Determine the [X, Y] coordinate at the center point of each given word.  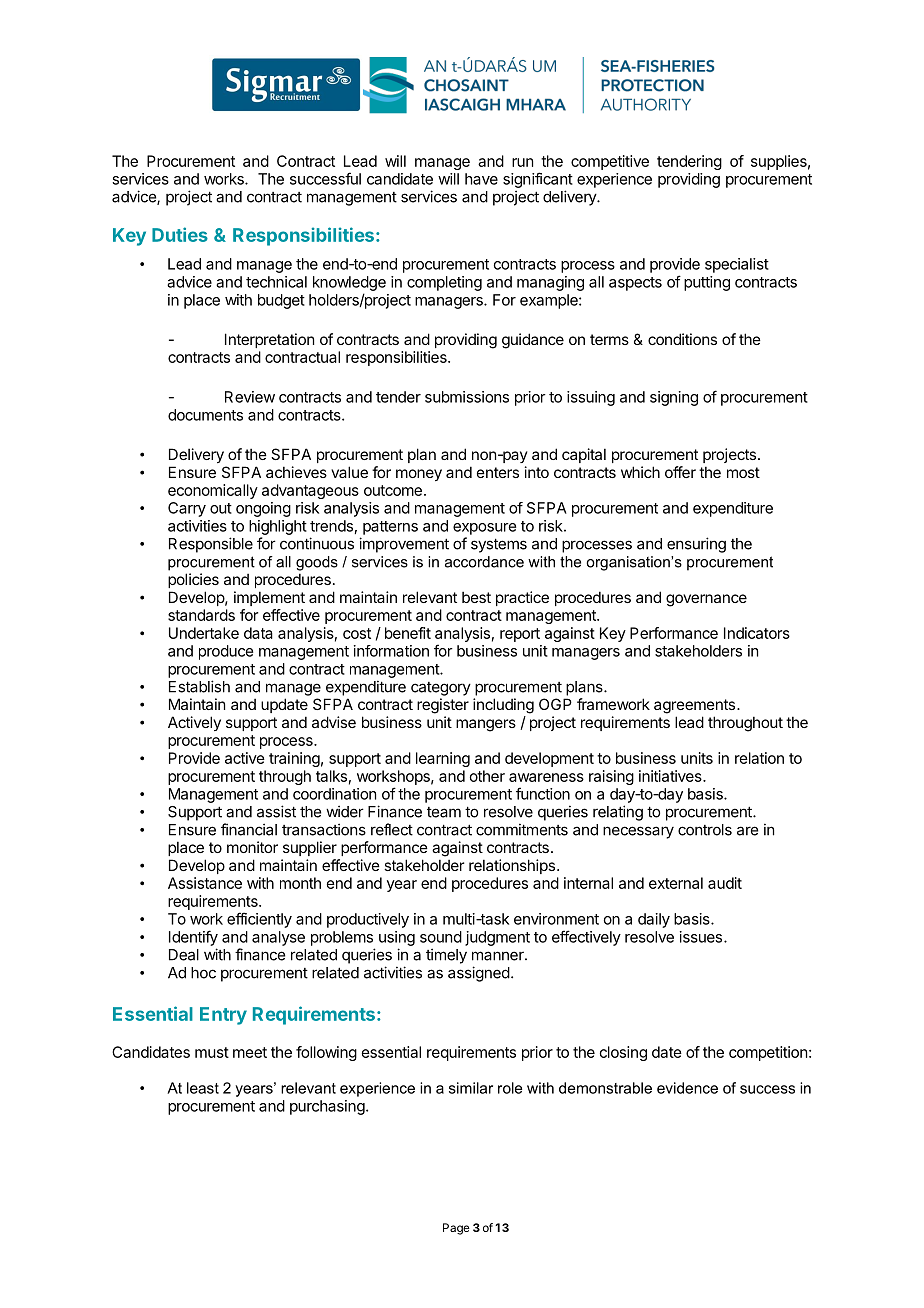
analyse [278, 938]
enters [498, 472]
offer [680, 472]
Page [456, 1229]
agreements [694, 706]
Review [250, 397]
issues [702, 937]
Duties [180, 234]
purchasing [328, 1107]
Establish [199, 686]
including [503, 706]
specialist [737, 265]
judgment [497, 938]
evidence [687, 1088]
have [481, 179]
